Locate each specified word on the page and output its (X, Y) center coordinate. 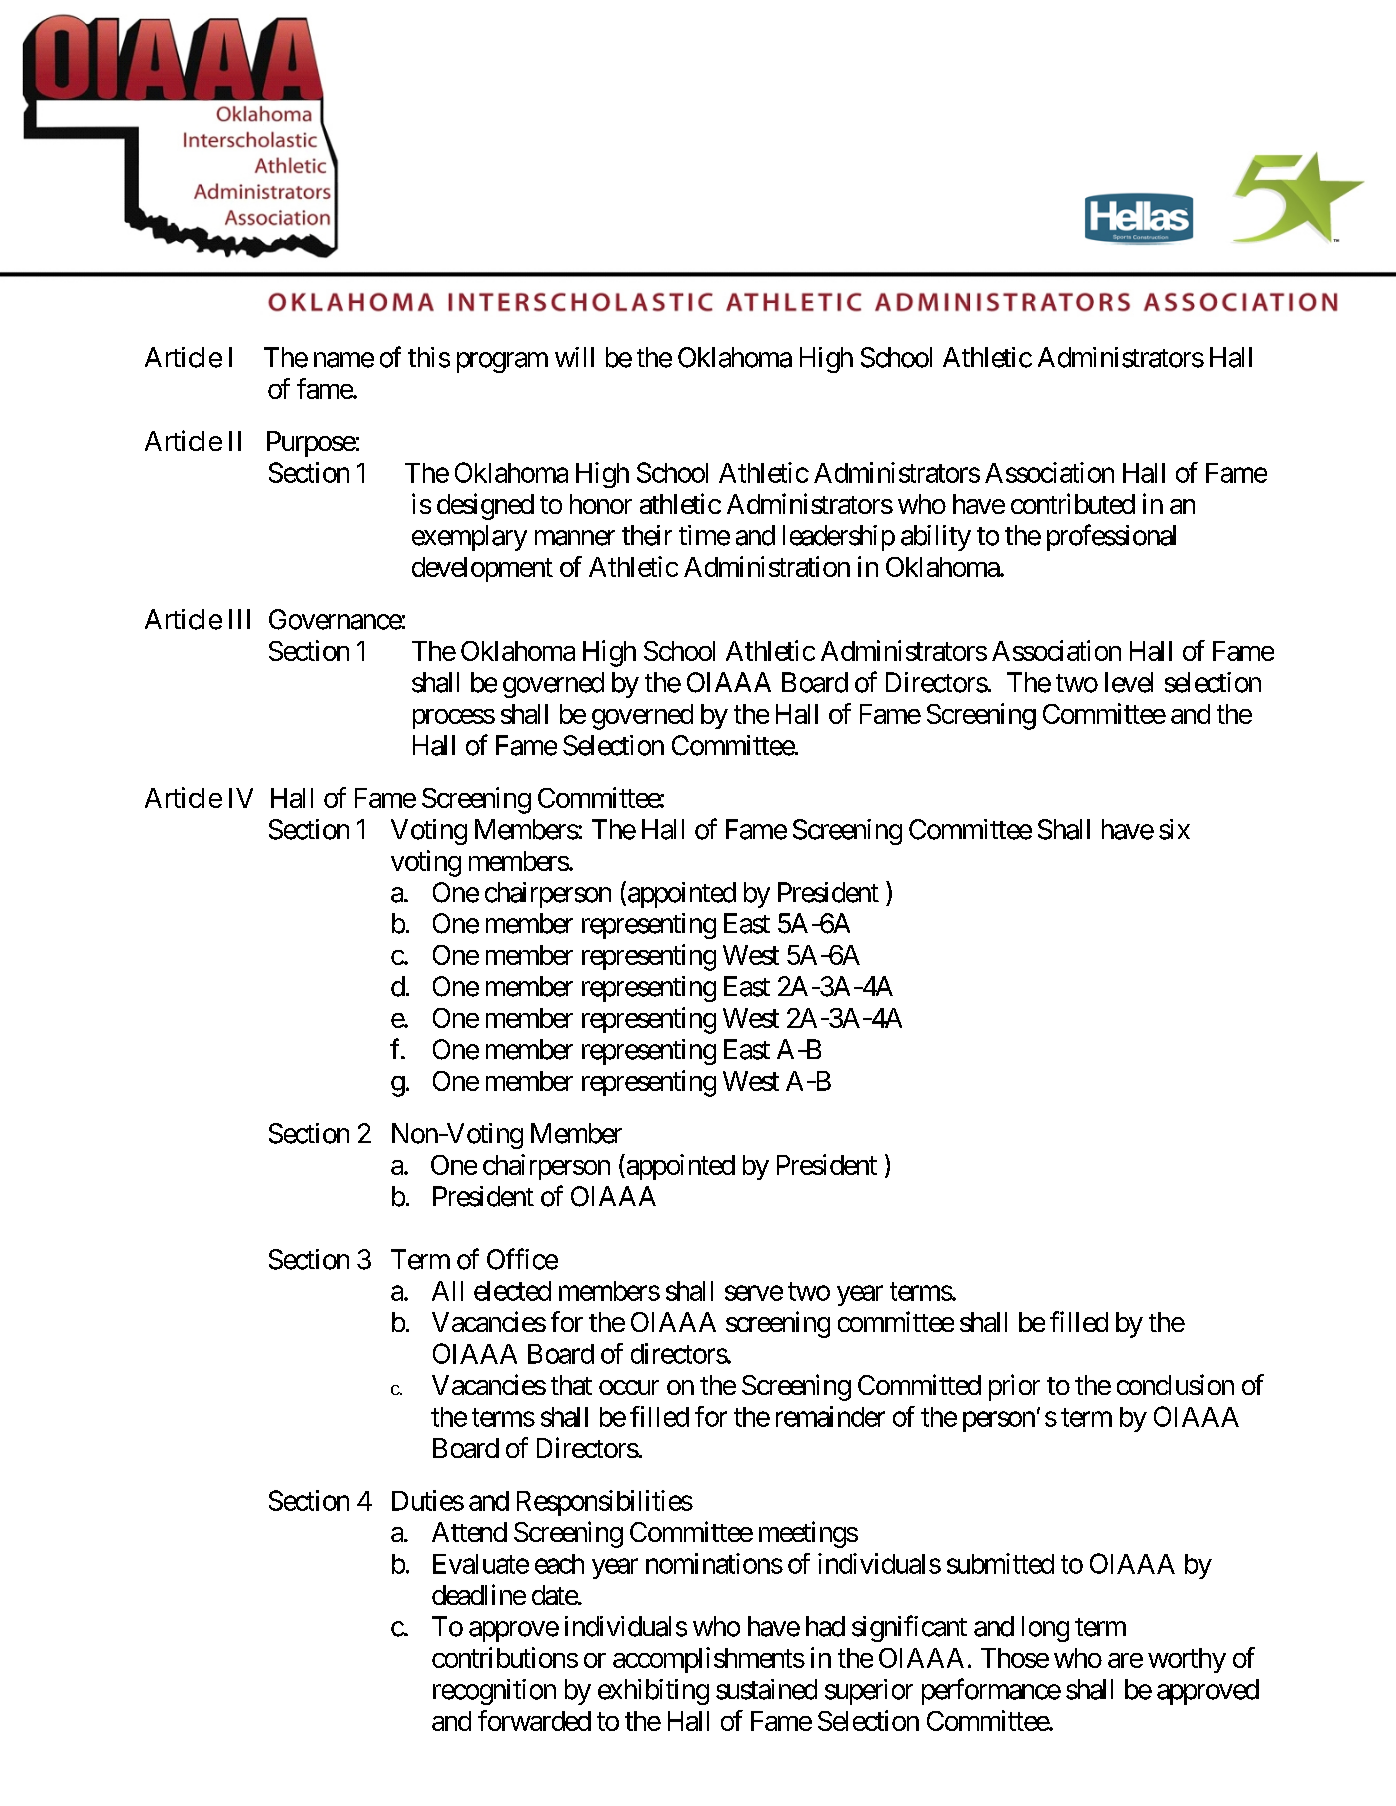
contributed (1073, 503)
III (239, 619)
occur (629, 1387)
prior (1014, 1387)
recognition (494, 1692)
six (1174, 829)
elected (512, 1291)
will (574, 357)
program (502, 362)
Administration (767, 566)
